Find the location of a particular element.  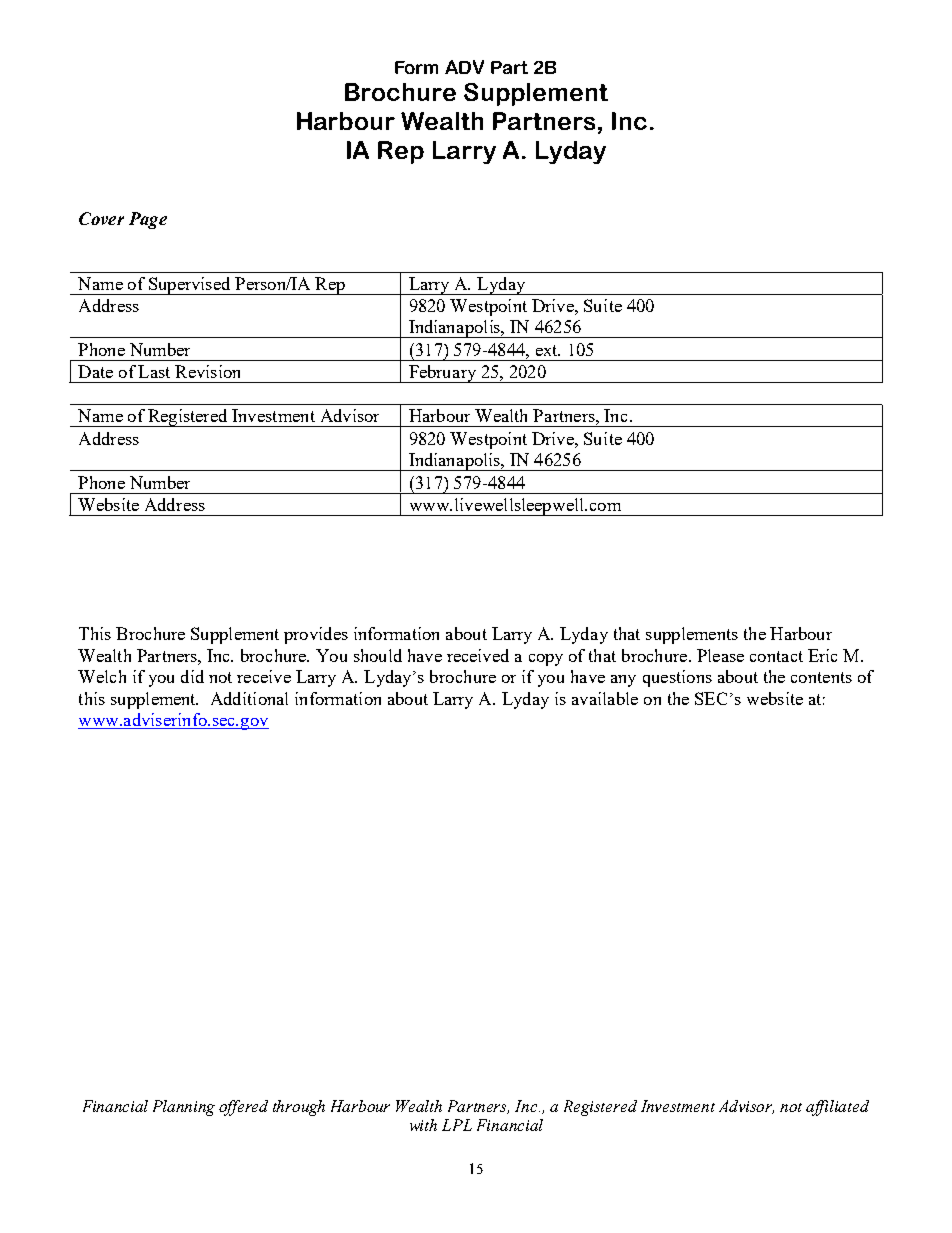

February is located at coordinates (442, 374).
